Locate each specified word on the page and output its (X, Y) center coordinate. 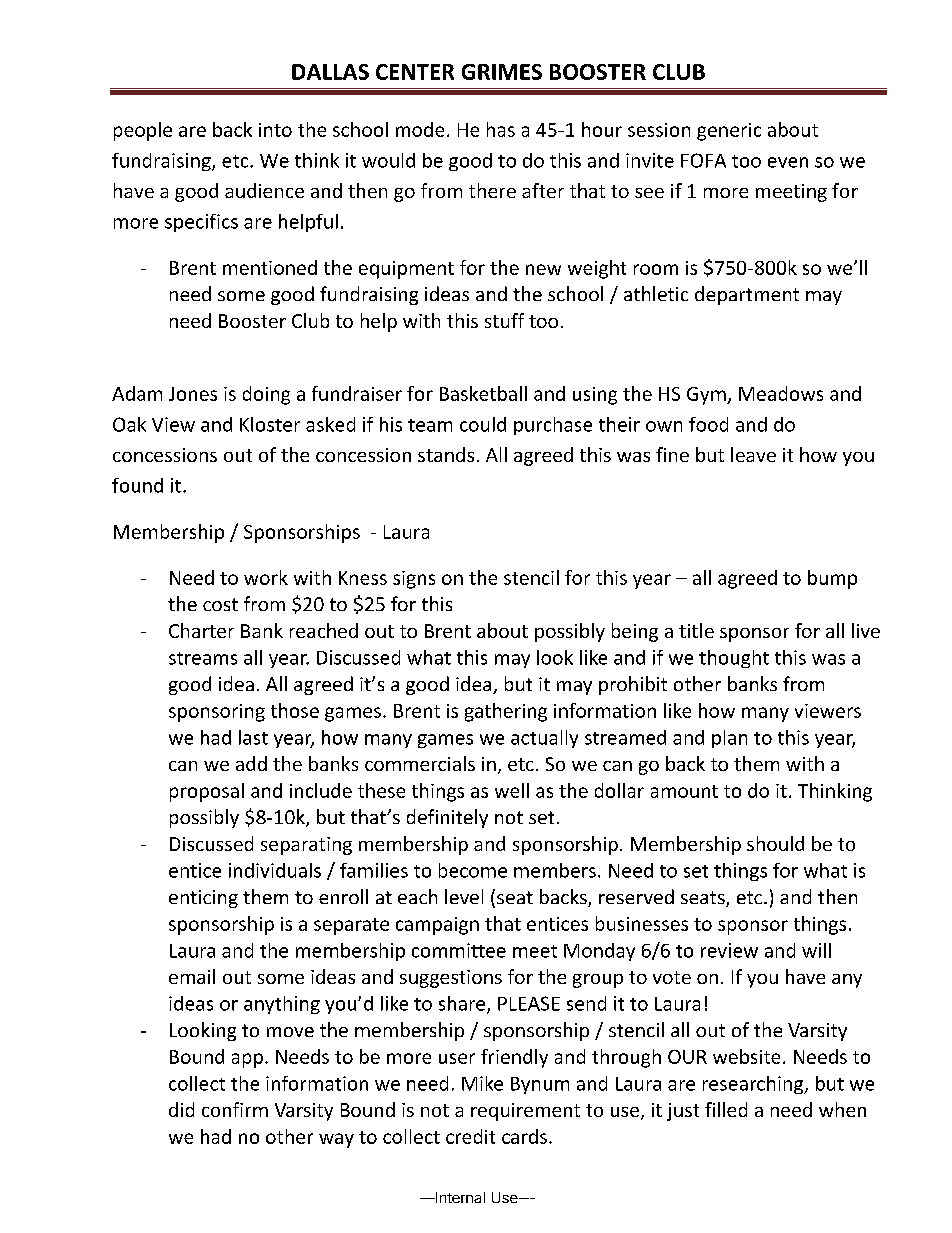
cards (524, 1136)
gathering (506, 712)
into (275, 130)
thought (734, 659)
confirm (235, 1109)
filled (726, 1109)
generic (729, 132)
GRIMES (502, 72)
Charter (201, 630)
